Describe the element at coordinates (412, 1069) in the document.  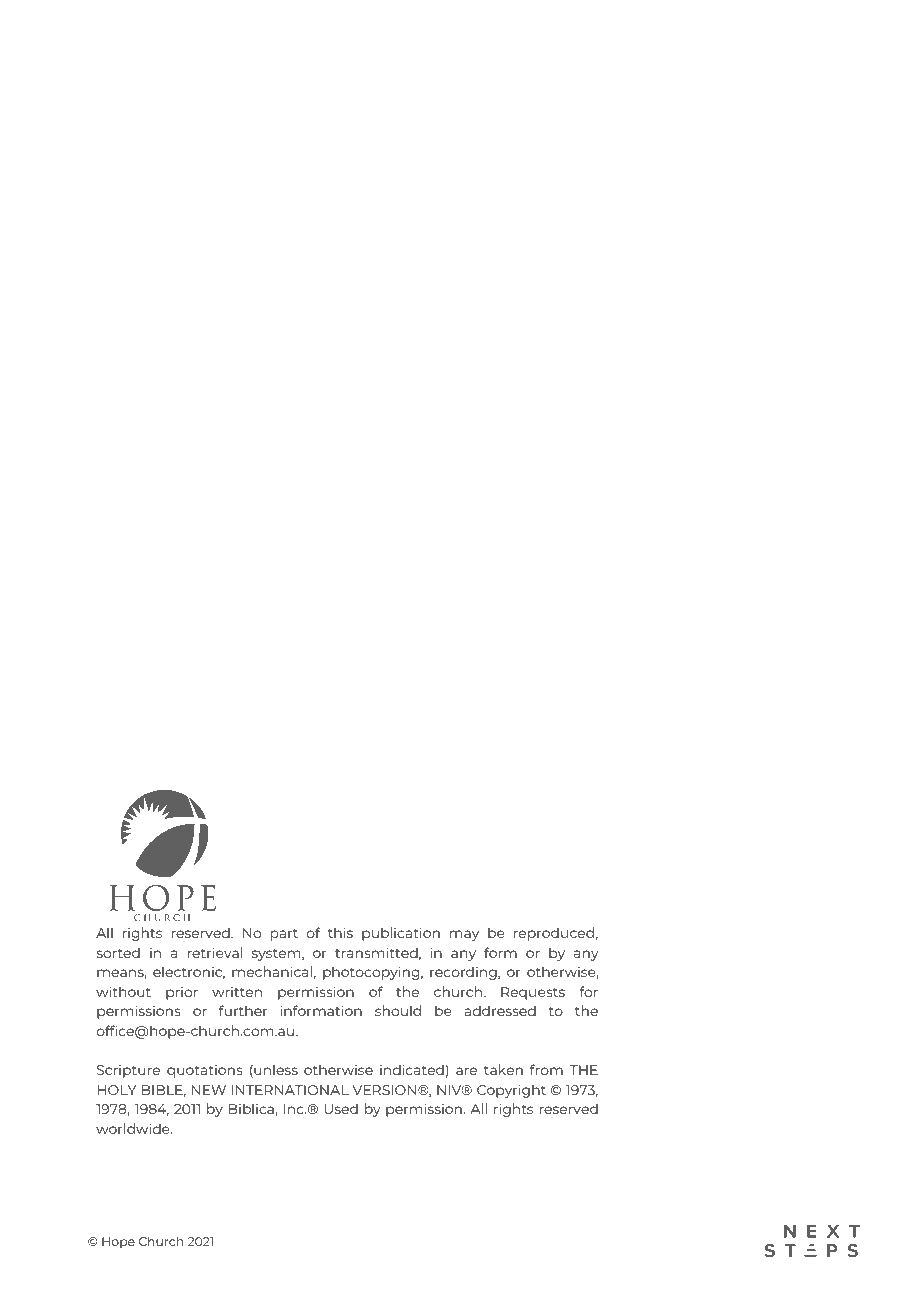
I see `indicated` at that location.
